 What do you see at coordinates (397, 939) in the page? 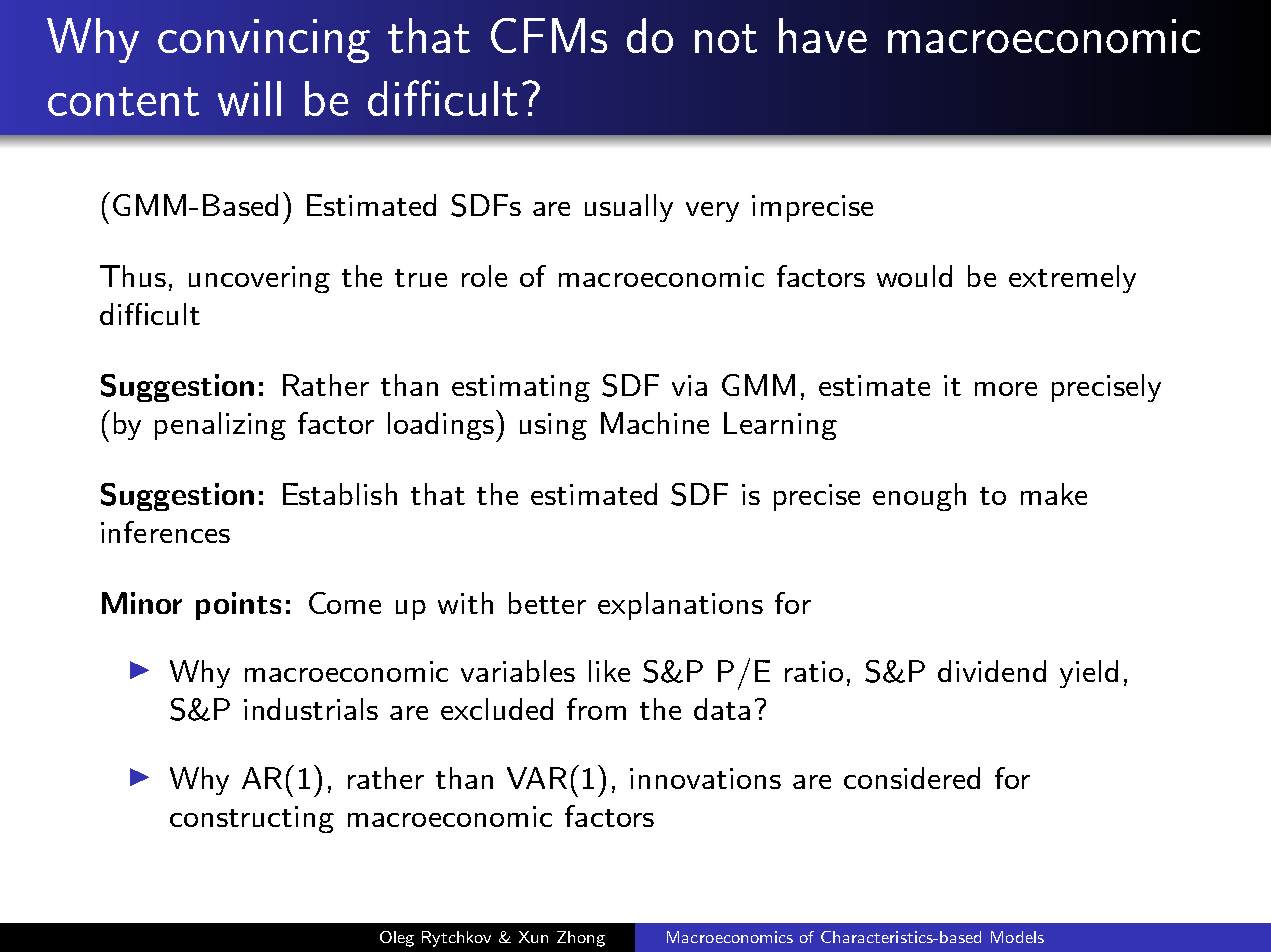
I see `Oleg` at bounding box center [397, 939].
